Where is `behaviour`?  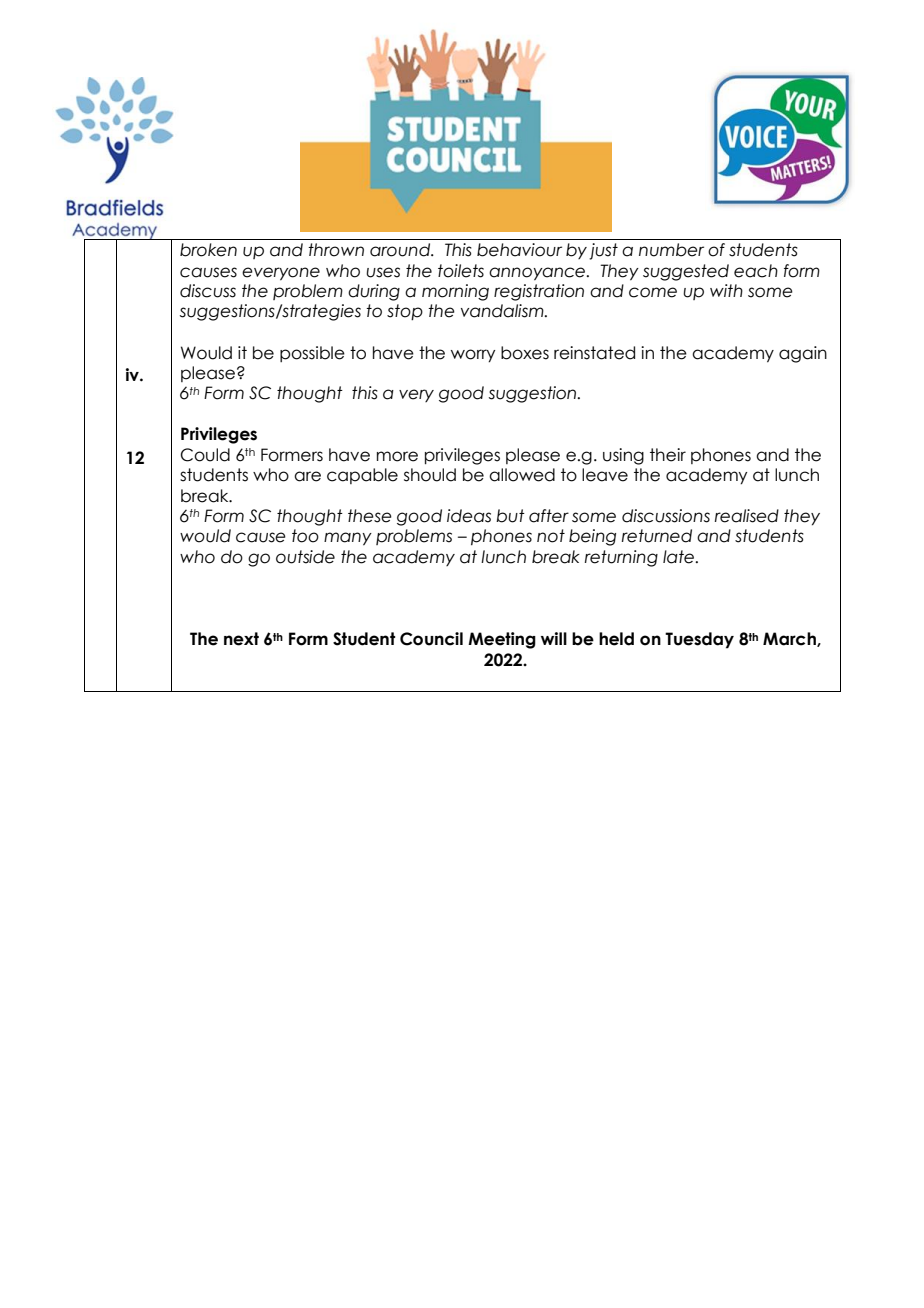 behaviour is located at coordinates (519, 250).
